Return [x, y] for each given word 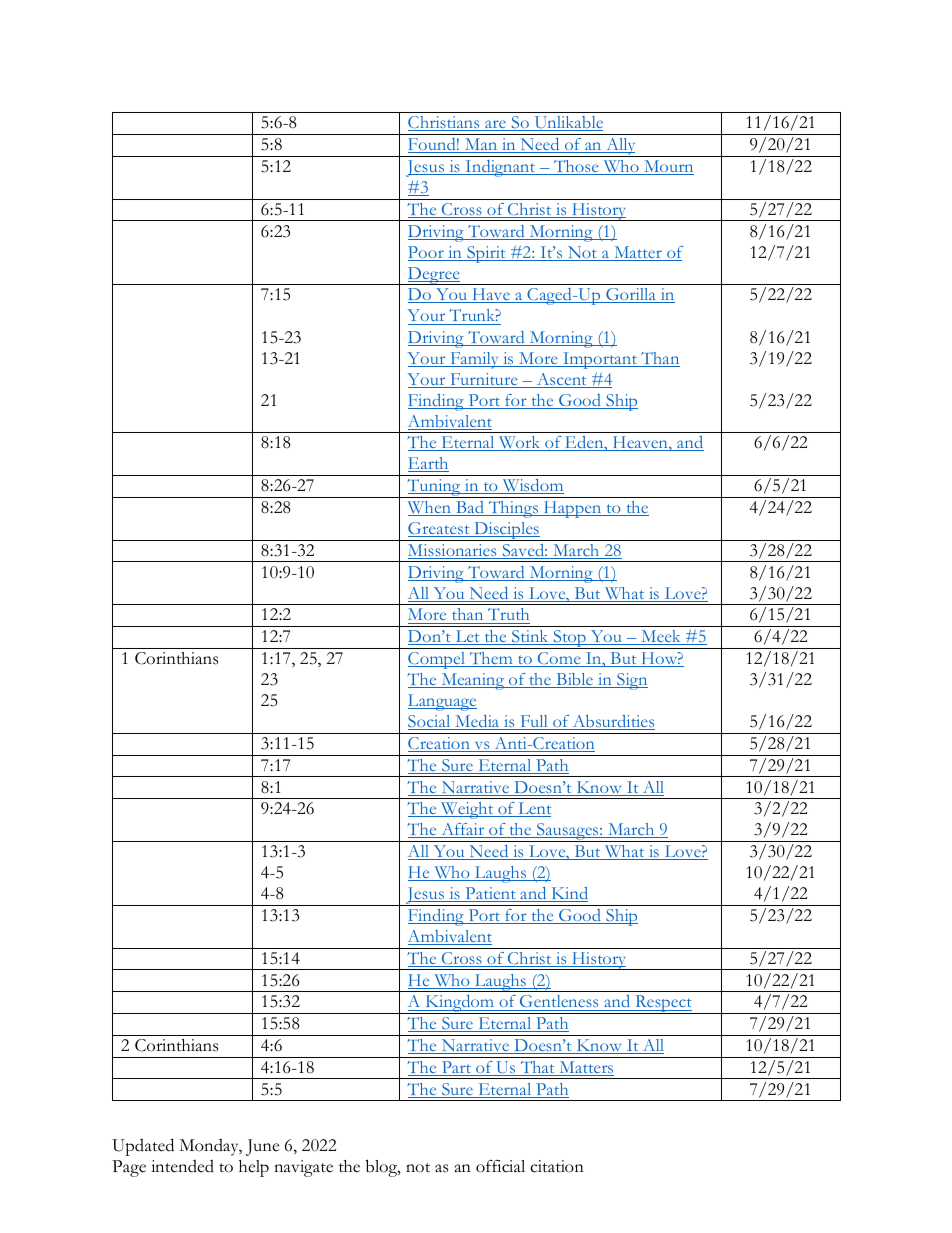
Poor [427, 253]
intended [182, 1166]
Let [467, 637]
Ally [621, 147]
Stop [569, 639]
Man [481, 145]
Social [430, 722]
